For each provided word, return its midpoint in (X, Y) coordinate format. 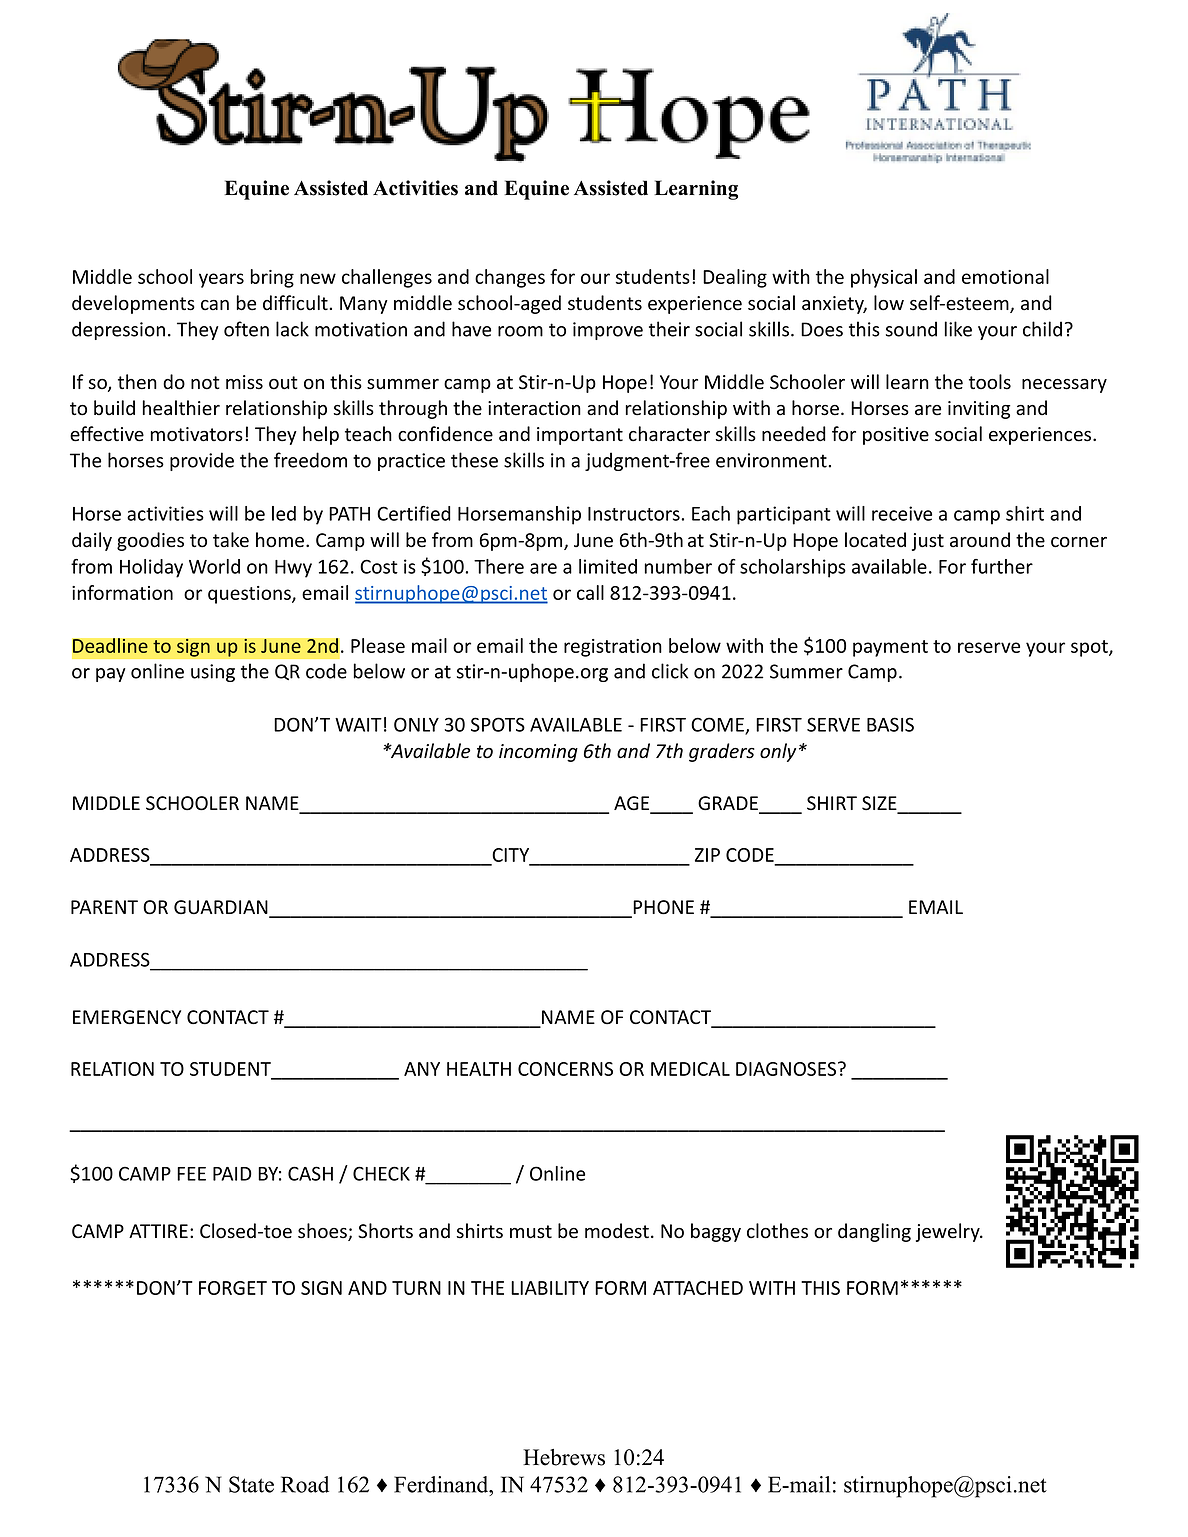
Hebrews (564, 1457)
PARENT (104, 907)
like (958, 329)
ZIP (707, 855)
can (215, 305)
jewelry (949, 1232)
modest (617, 1231)
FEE (191, 1174)
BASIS (890, 724)
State (251, 1484)
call (590, 592)
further (1002, 566)
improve (608, 331)
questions (250, 595)
